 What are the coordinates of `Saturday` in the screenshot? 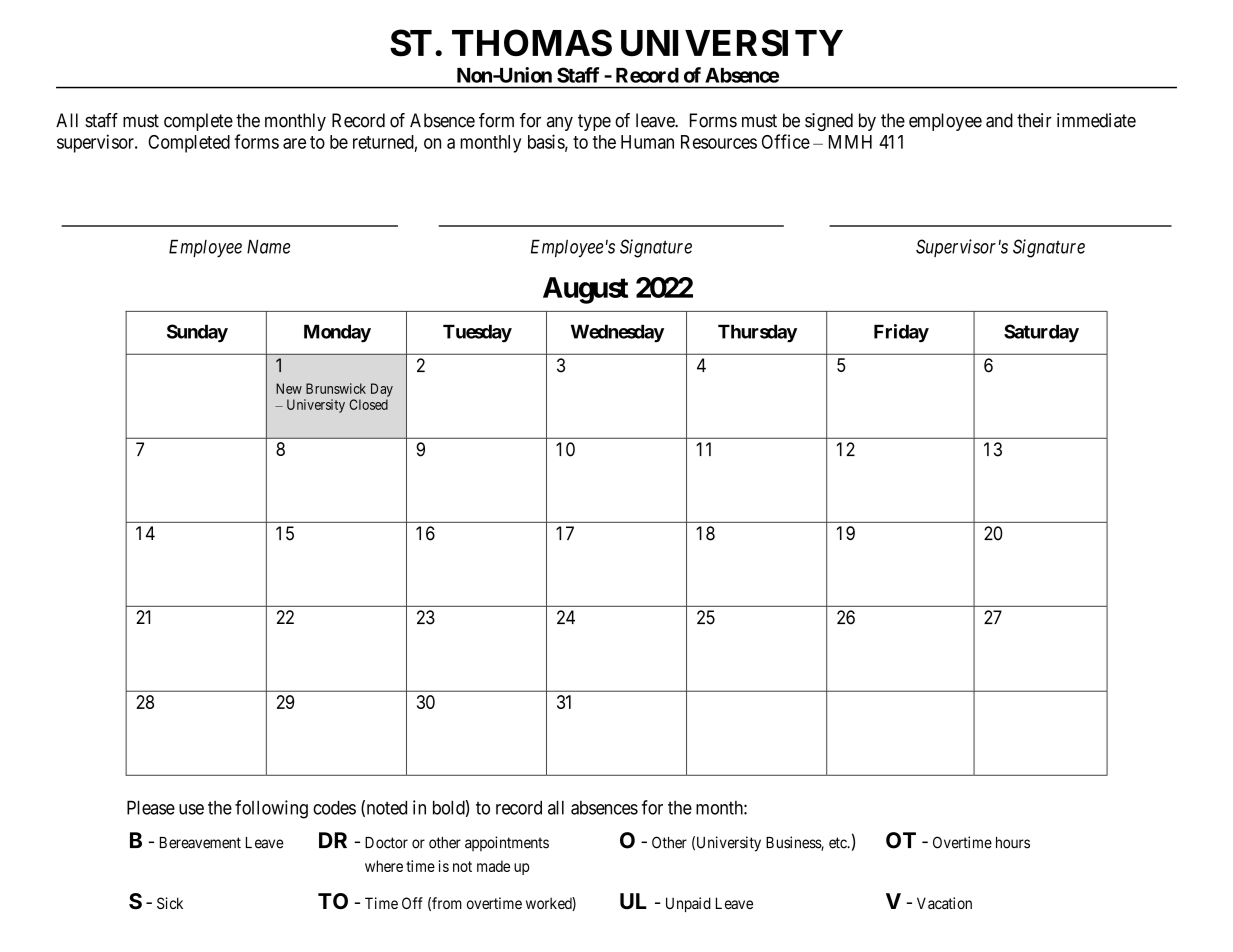 It's located at (1041, 333).
